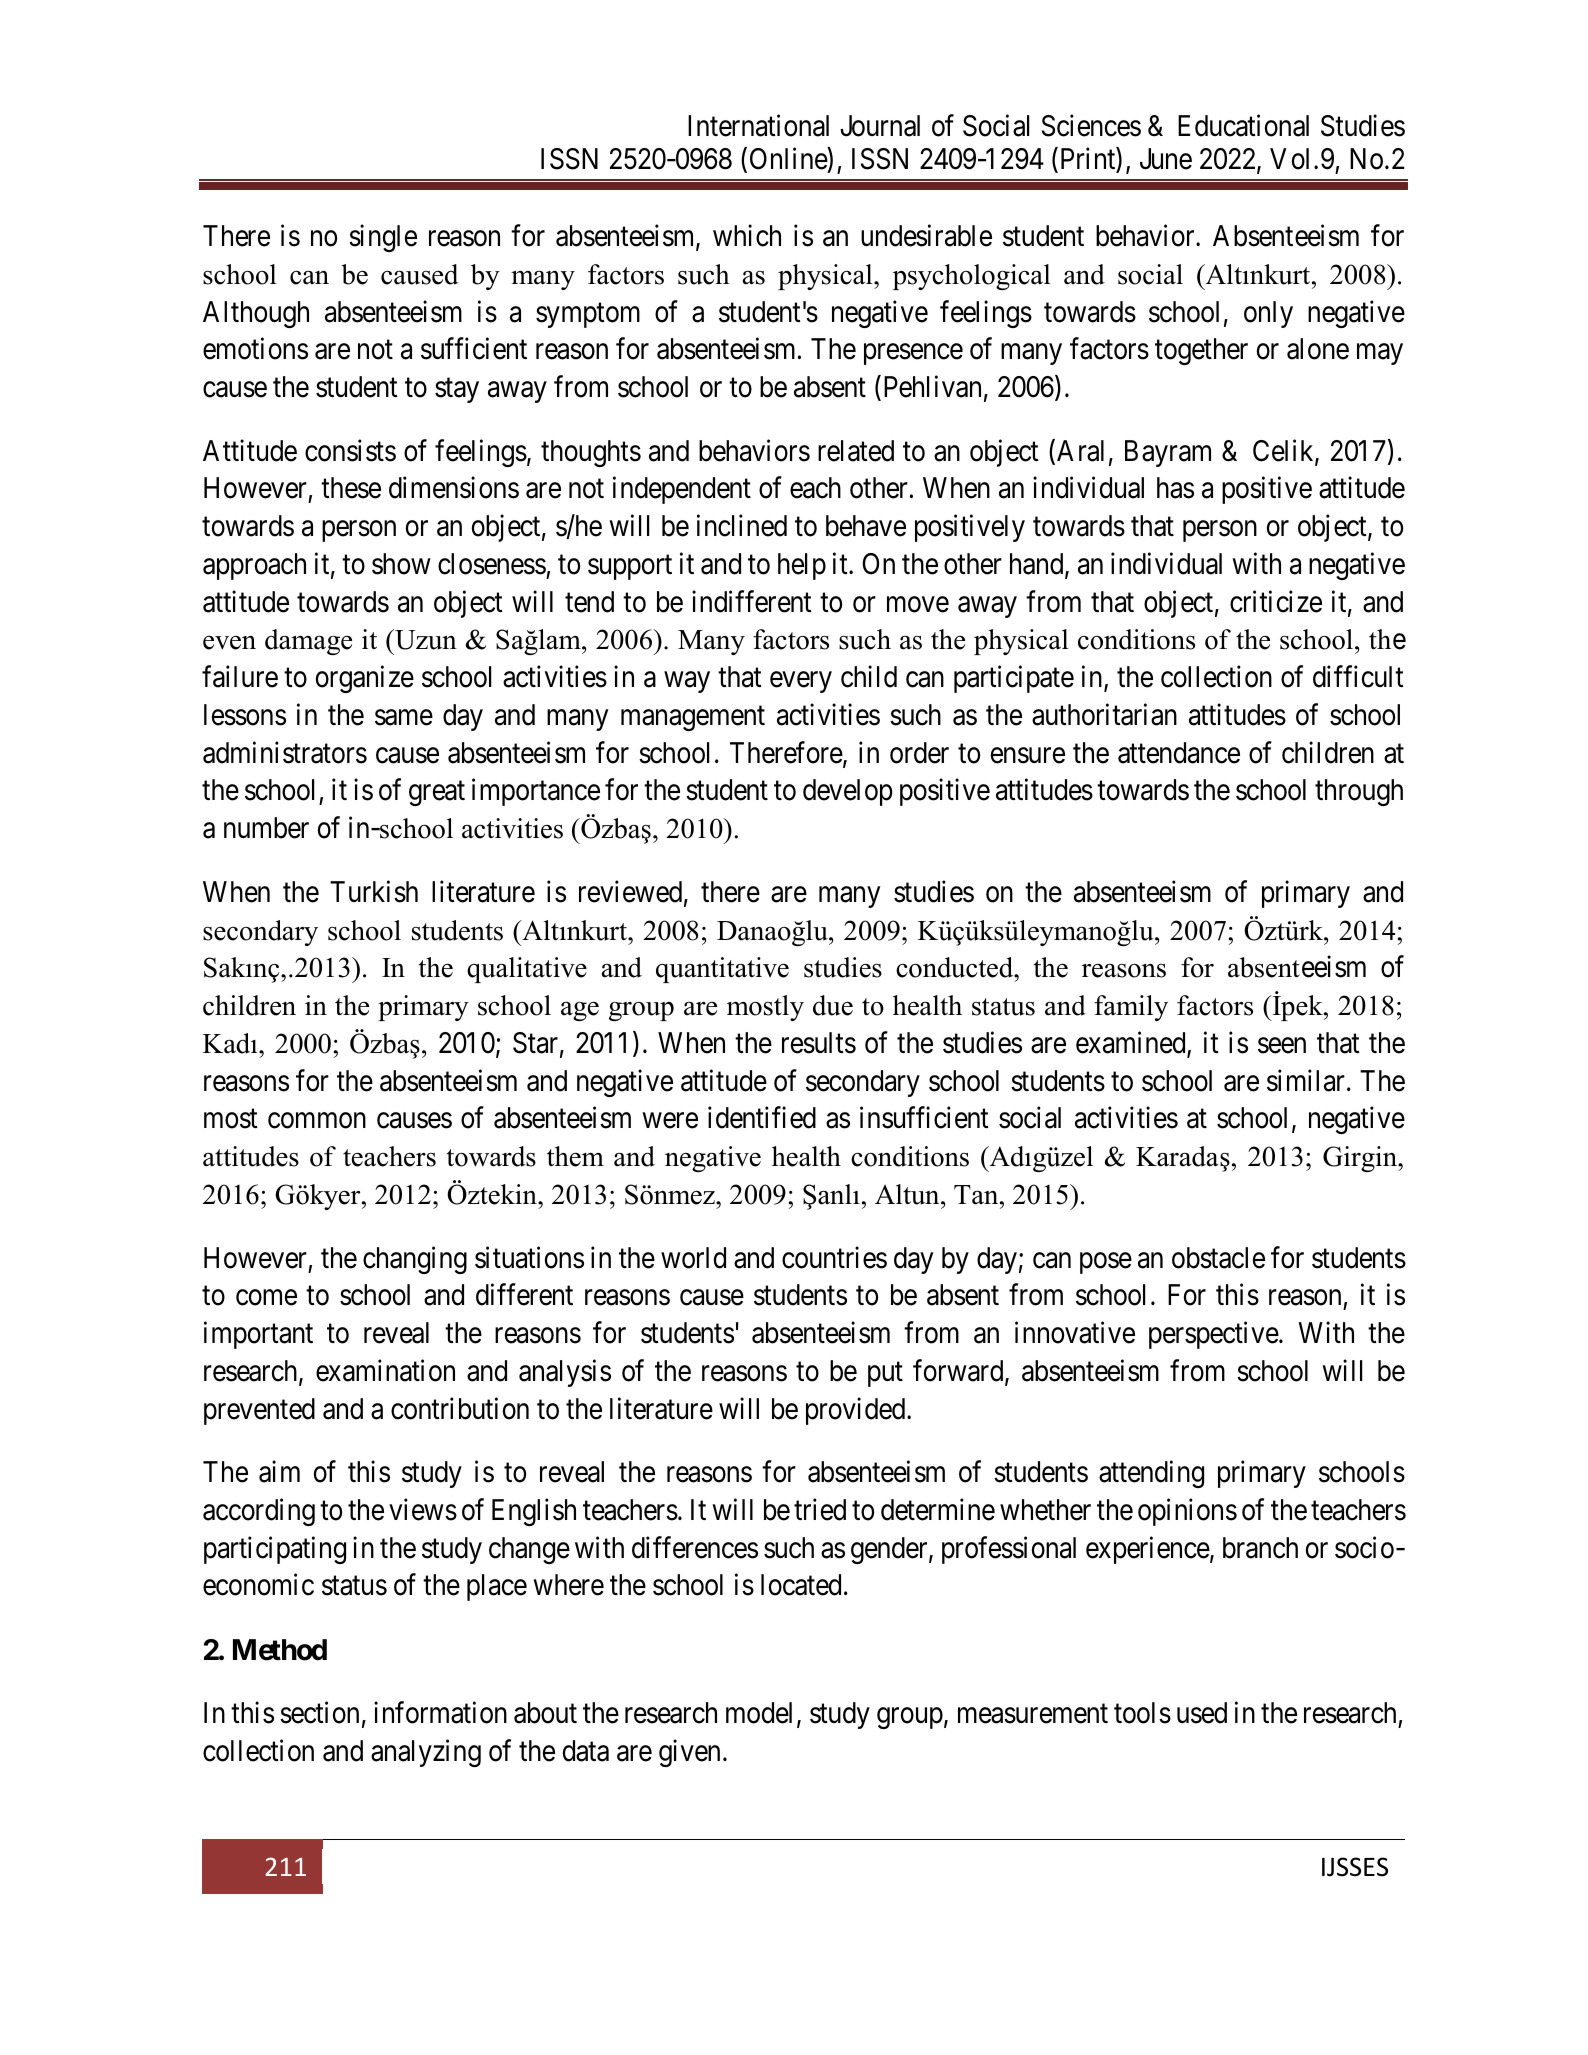  I want to click on Turkish, so click(374, 891).
